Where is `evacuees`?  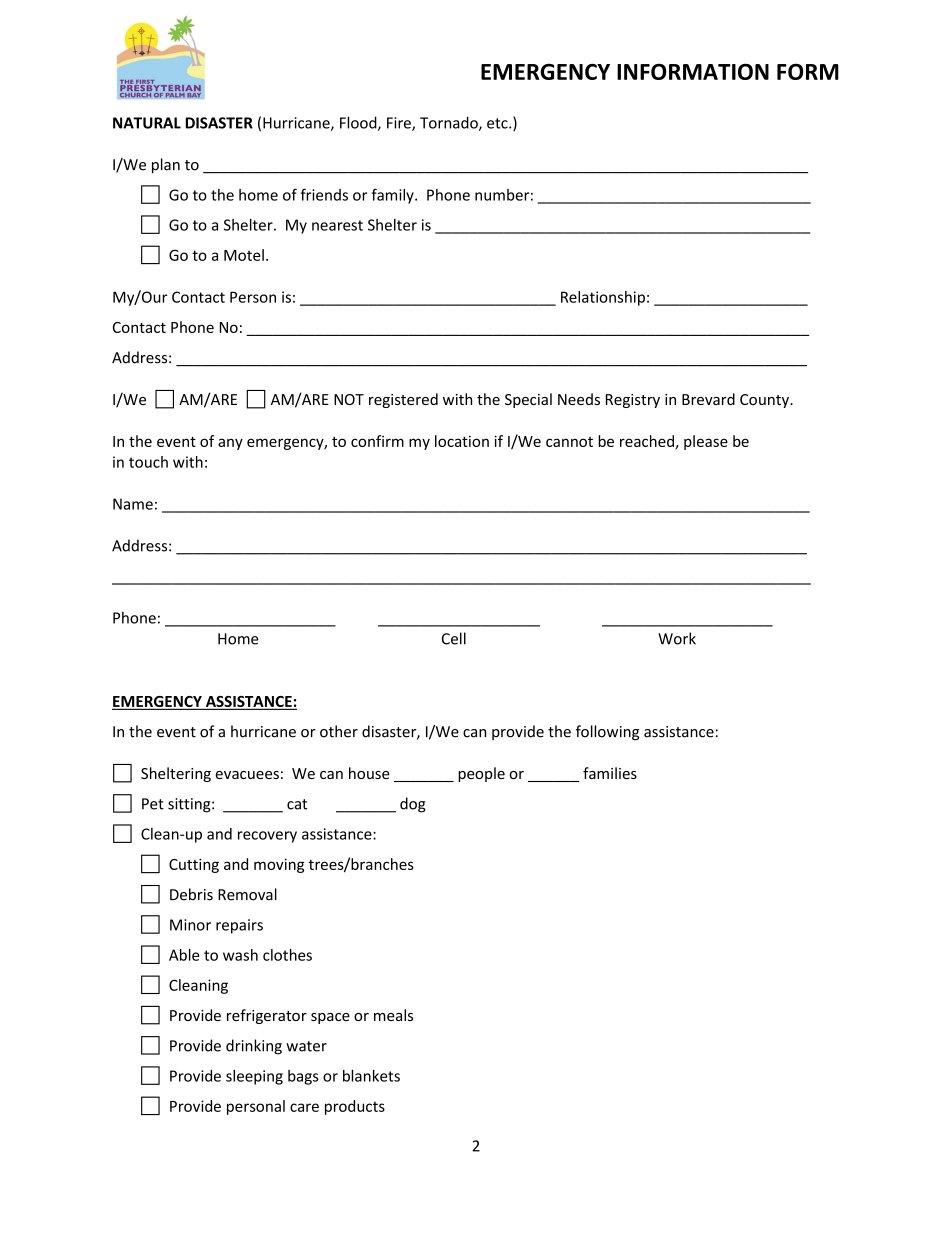 evacuees is located at coordinates (247, 775).
